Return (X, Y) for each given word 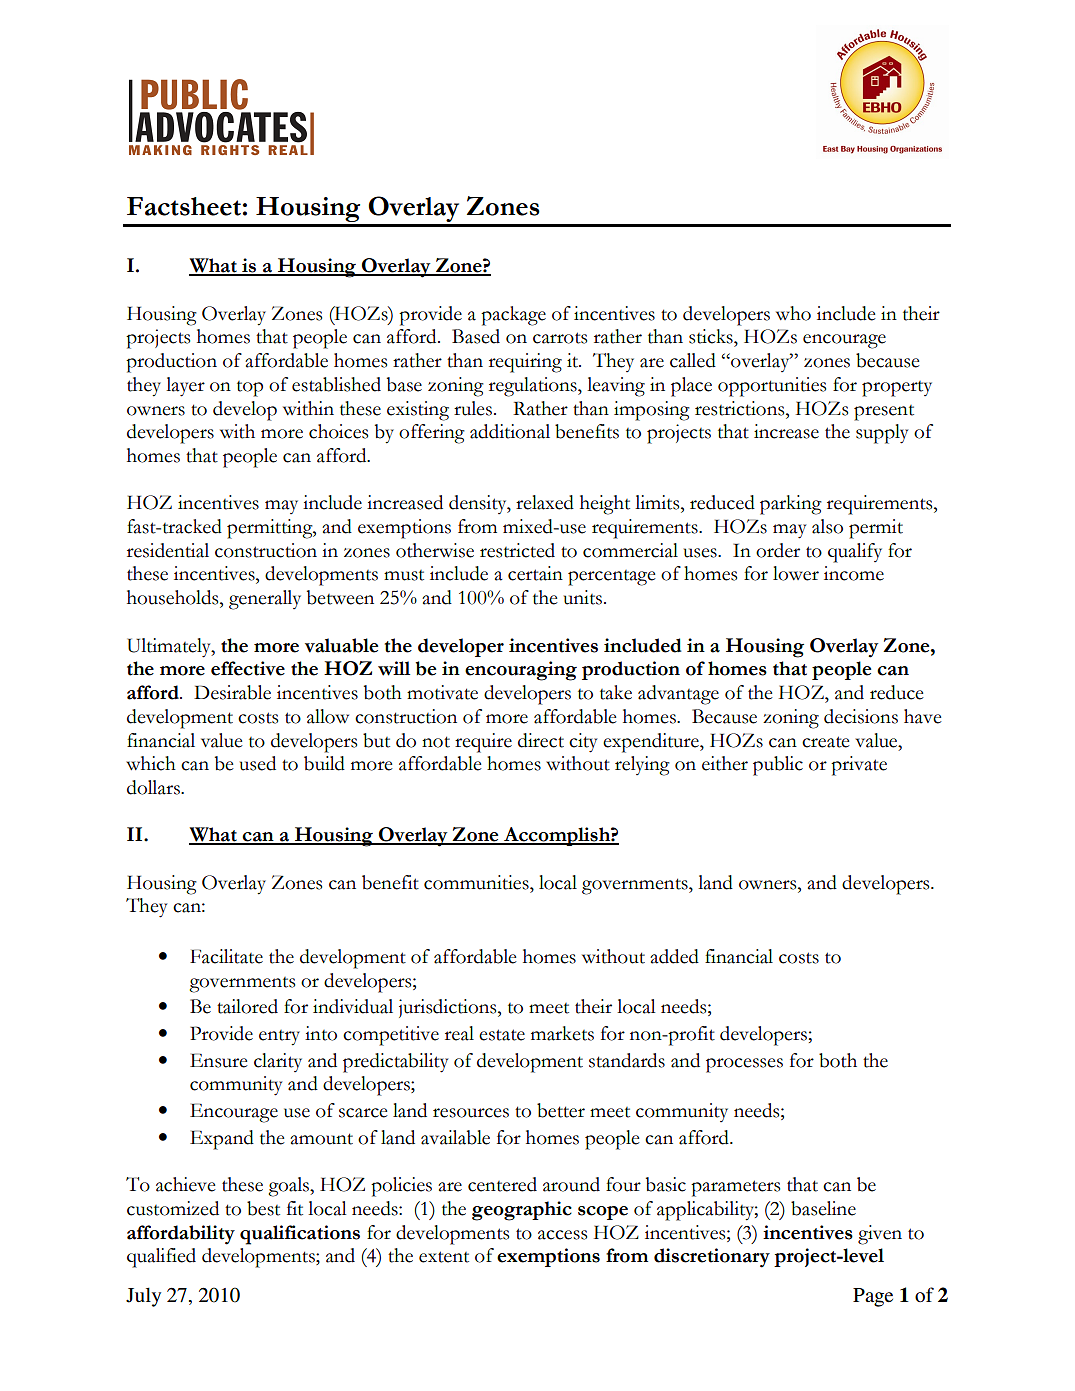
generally (265, 600)
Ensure (219, 1060)
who (793, 313)
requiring (525, 363)
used (258, 763)
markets (562, 1033)
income (854, 573)
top (250, 389)
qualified (161, 1258)
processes (744, 1065)
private (859, 766)
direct (541, 740)
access (562, 1235)
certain (535, 573)
